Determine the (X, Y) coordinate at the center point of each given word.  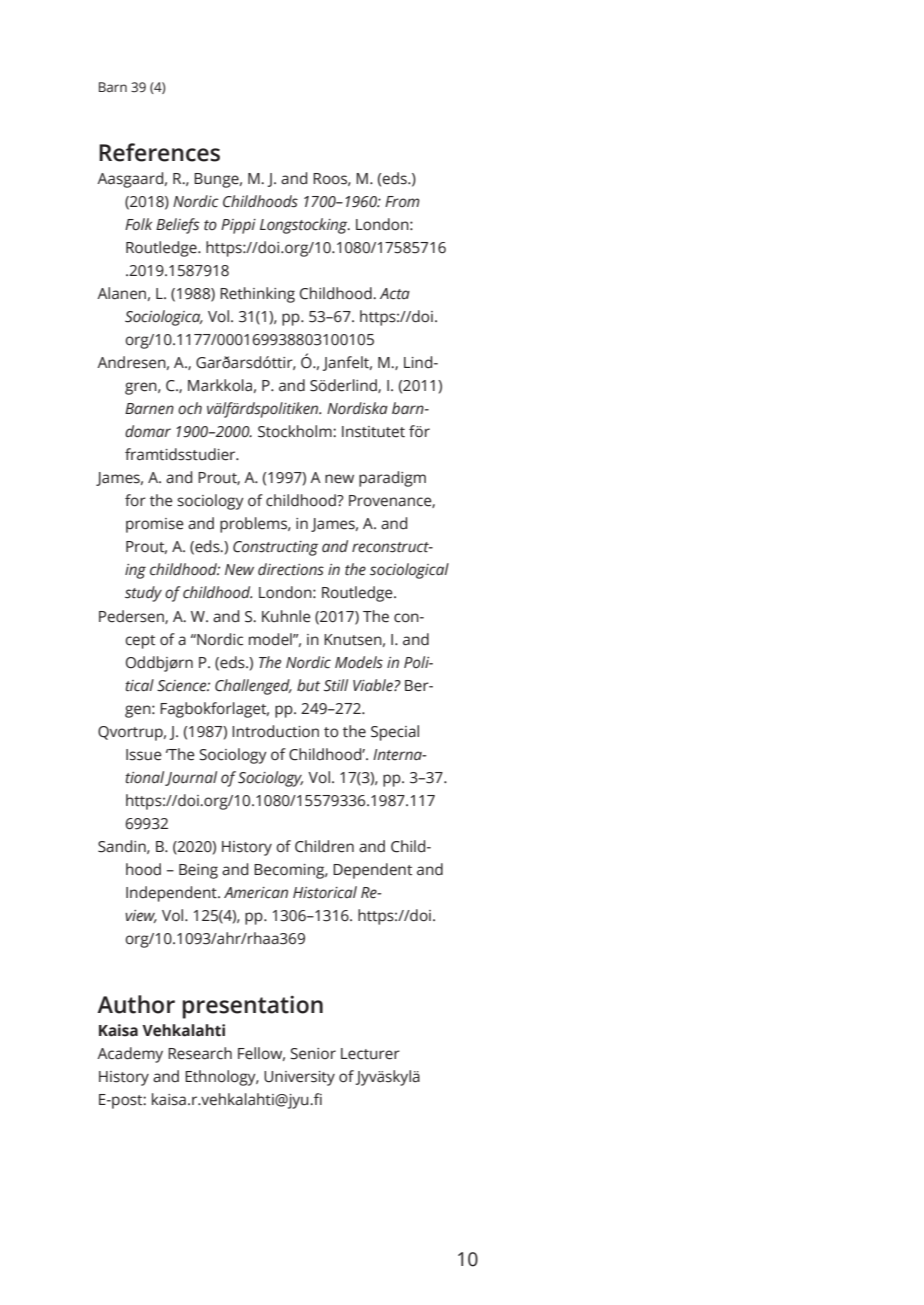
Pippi (238, 226)
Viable (374, 685)
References (159, 152)
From (402, 201)
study (143, 594)
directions (291, 569)
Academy (130, 1055)
